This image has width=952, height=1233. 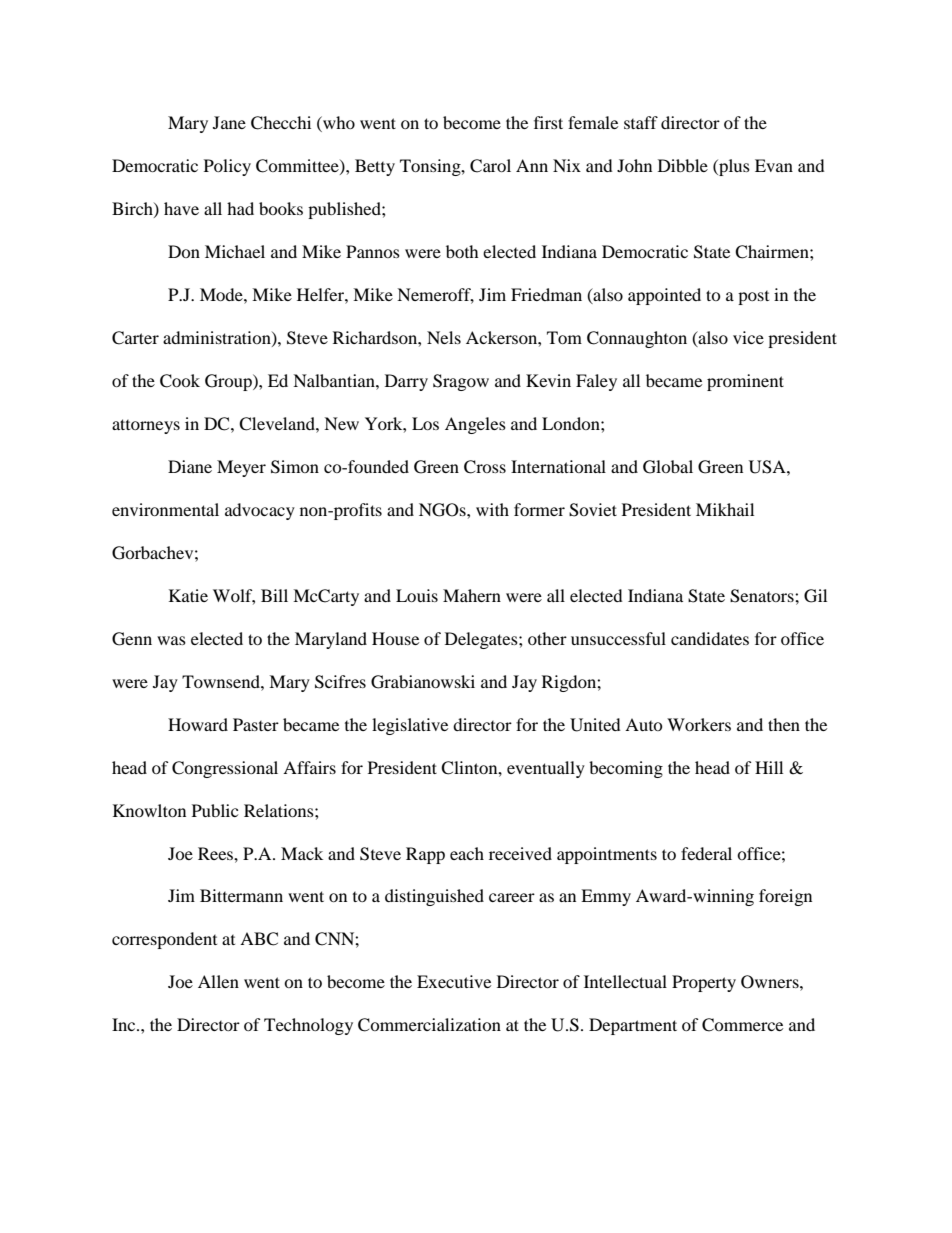 What do you see at coordinates (699, 724) in the image?
I see `Workers` at bounding box center [699, 724].
